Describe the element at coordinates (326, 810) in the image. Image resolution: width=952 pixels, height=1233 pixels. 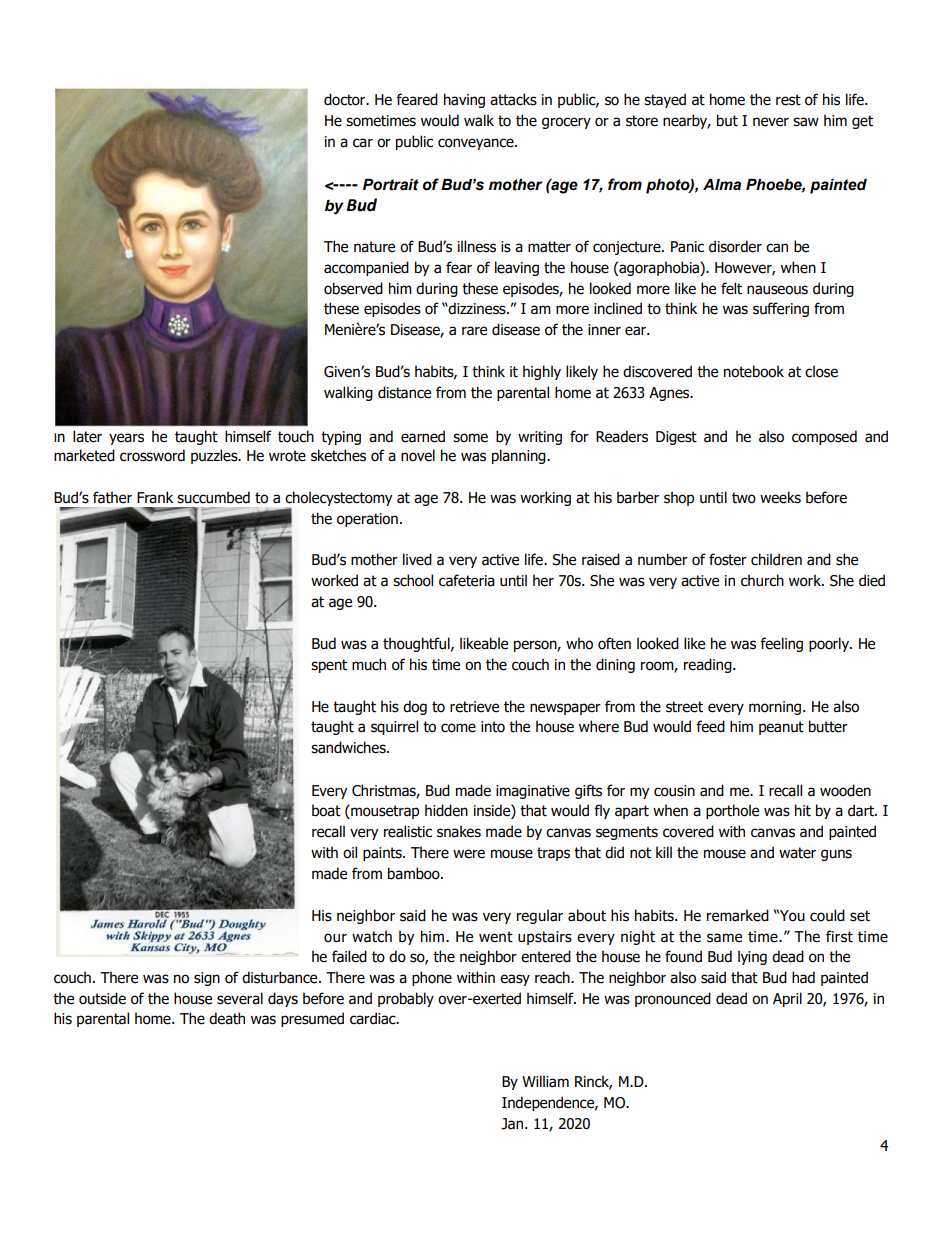
I see `boat` at that location.
